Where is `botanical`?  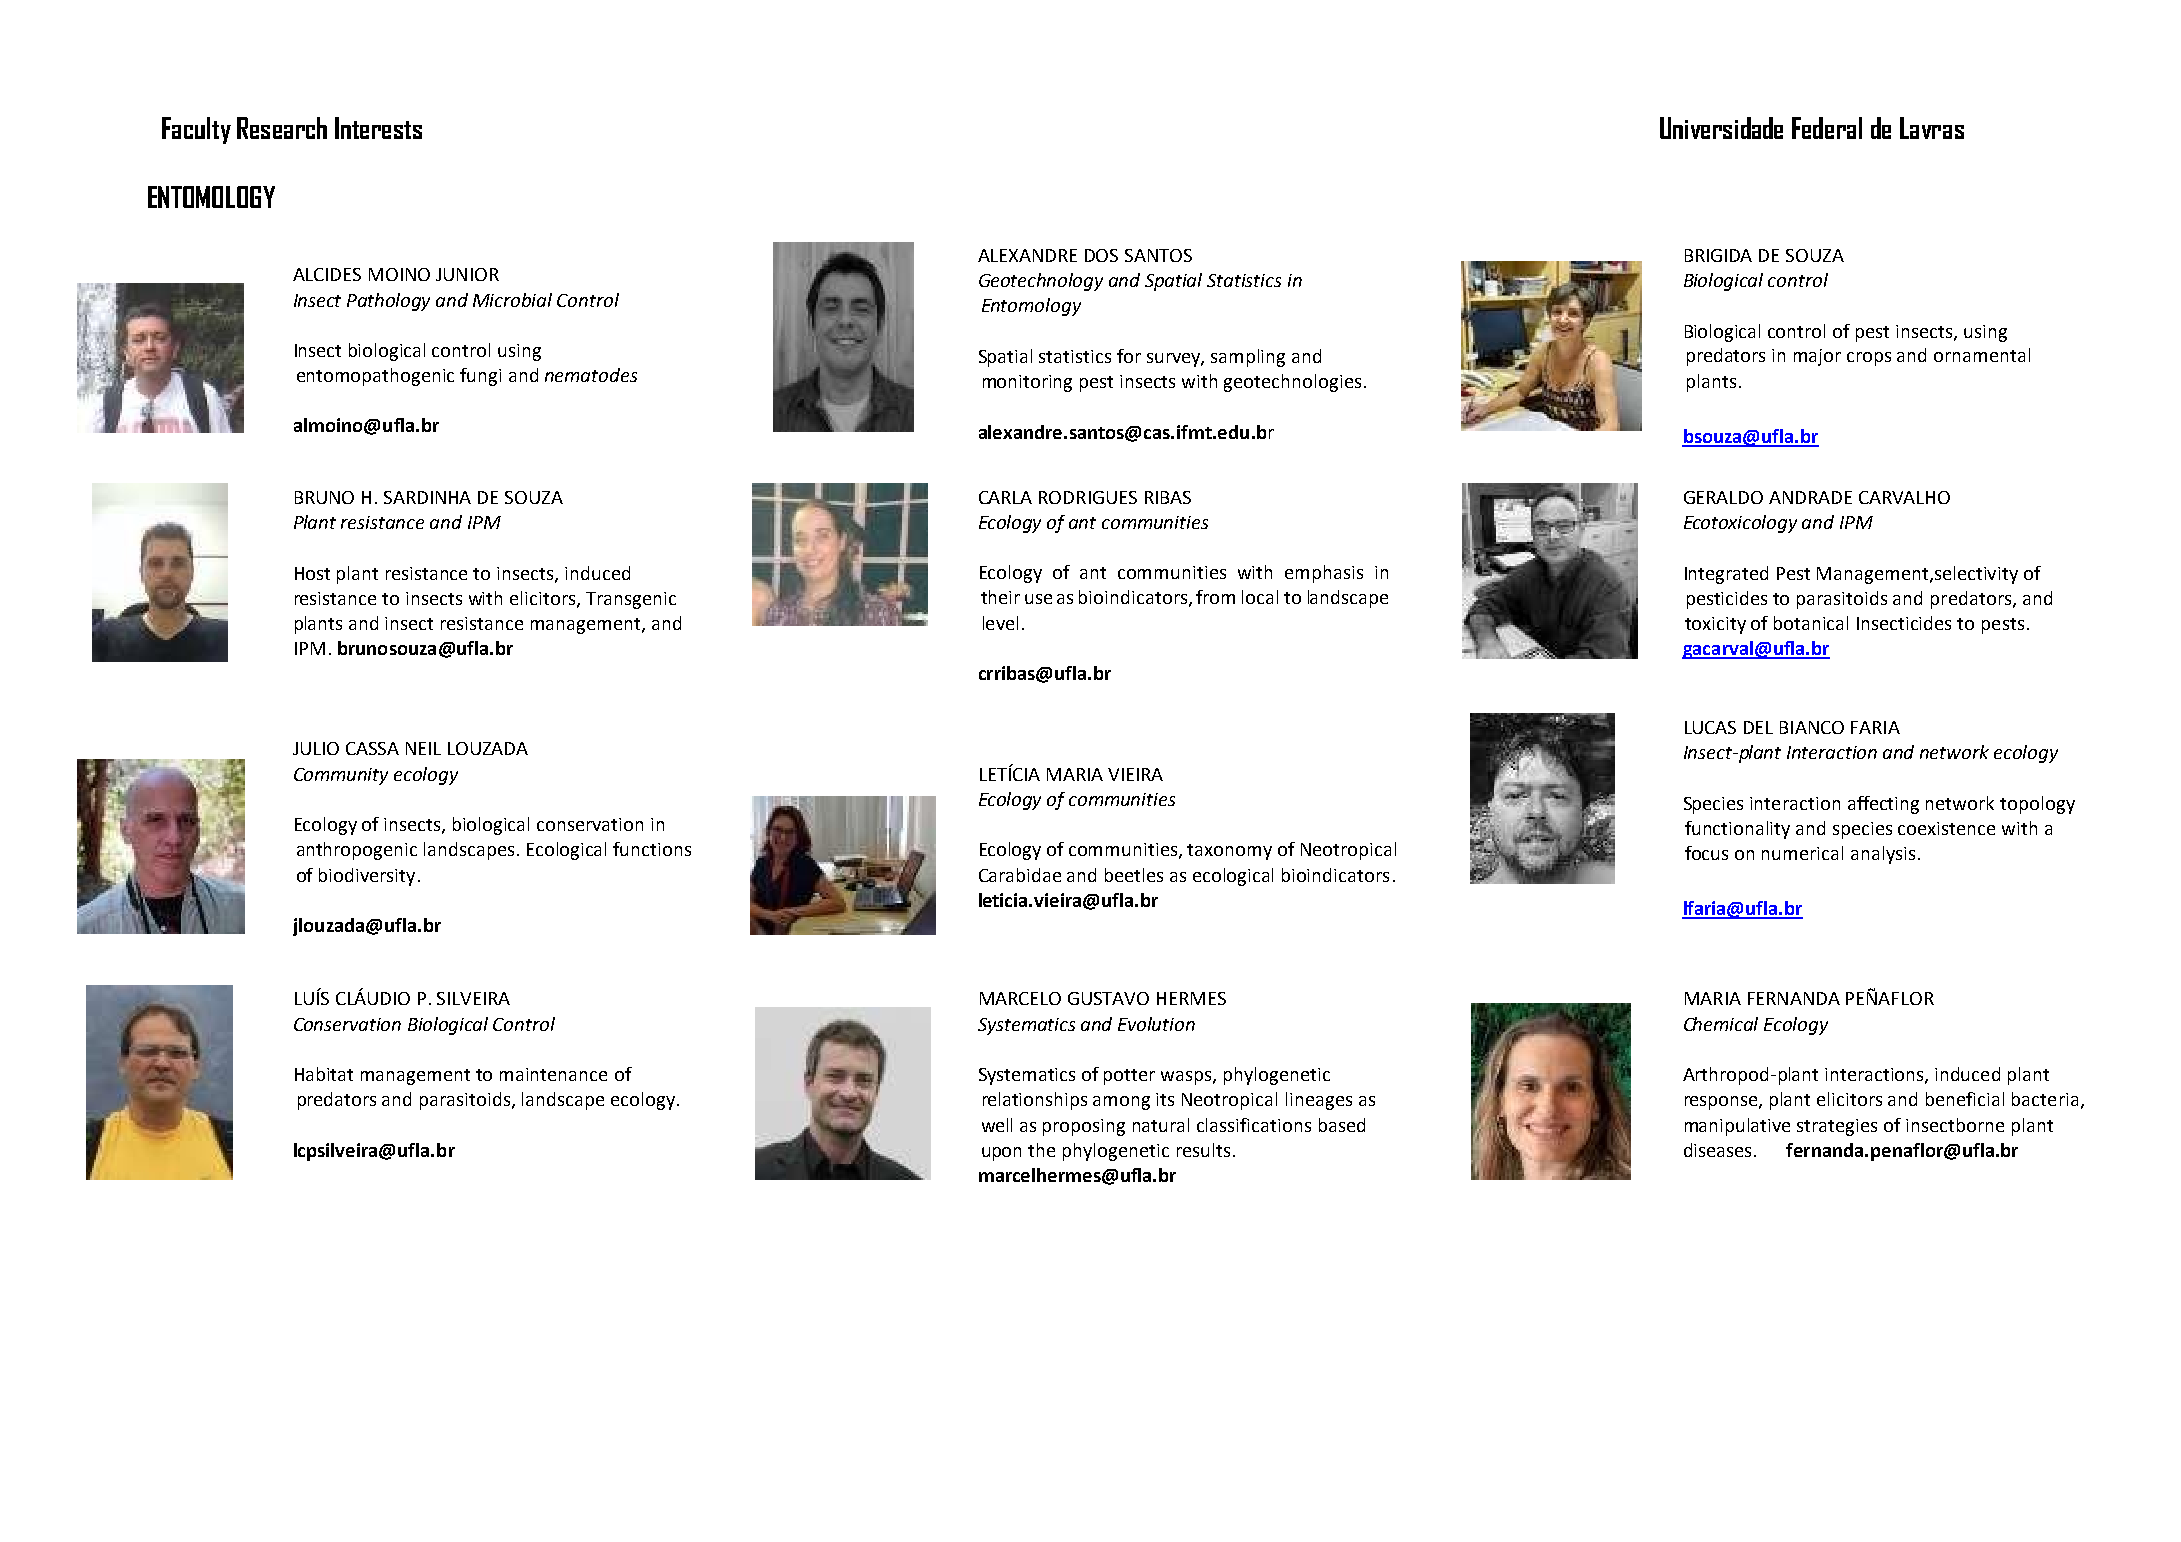
botanical is located at coordinates (1811, 623).
